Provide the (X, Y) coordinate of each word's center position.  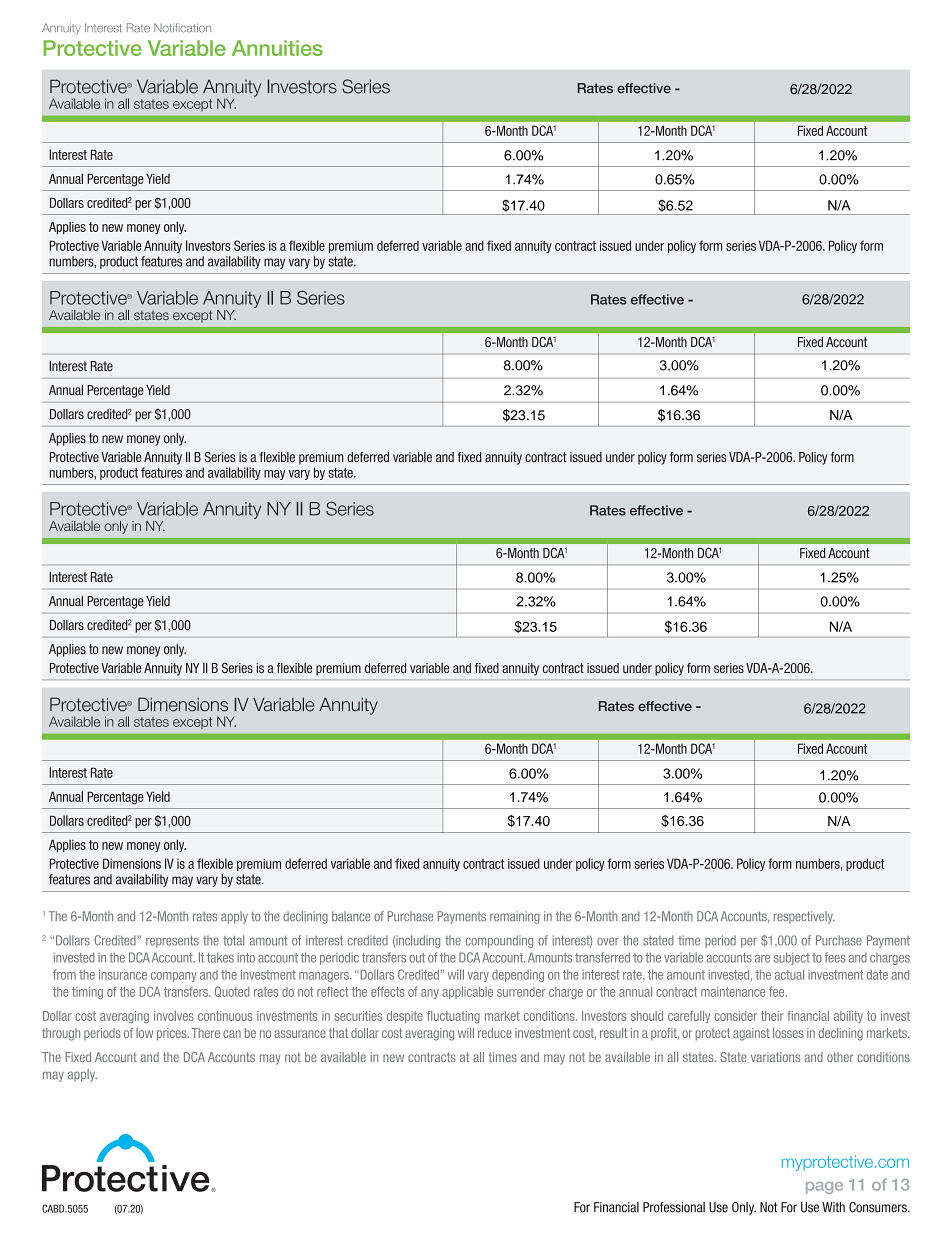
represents (172, 942)
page (824, 1188)
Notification (182, 28)
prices (173, 1034)
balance (351, 916)
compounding (499, 941)
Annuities (277, 48)
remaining (515, 917)
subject (792, 958)
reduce (495, 1033)
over (608, 942)
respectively (804, 917)
